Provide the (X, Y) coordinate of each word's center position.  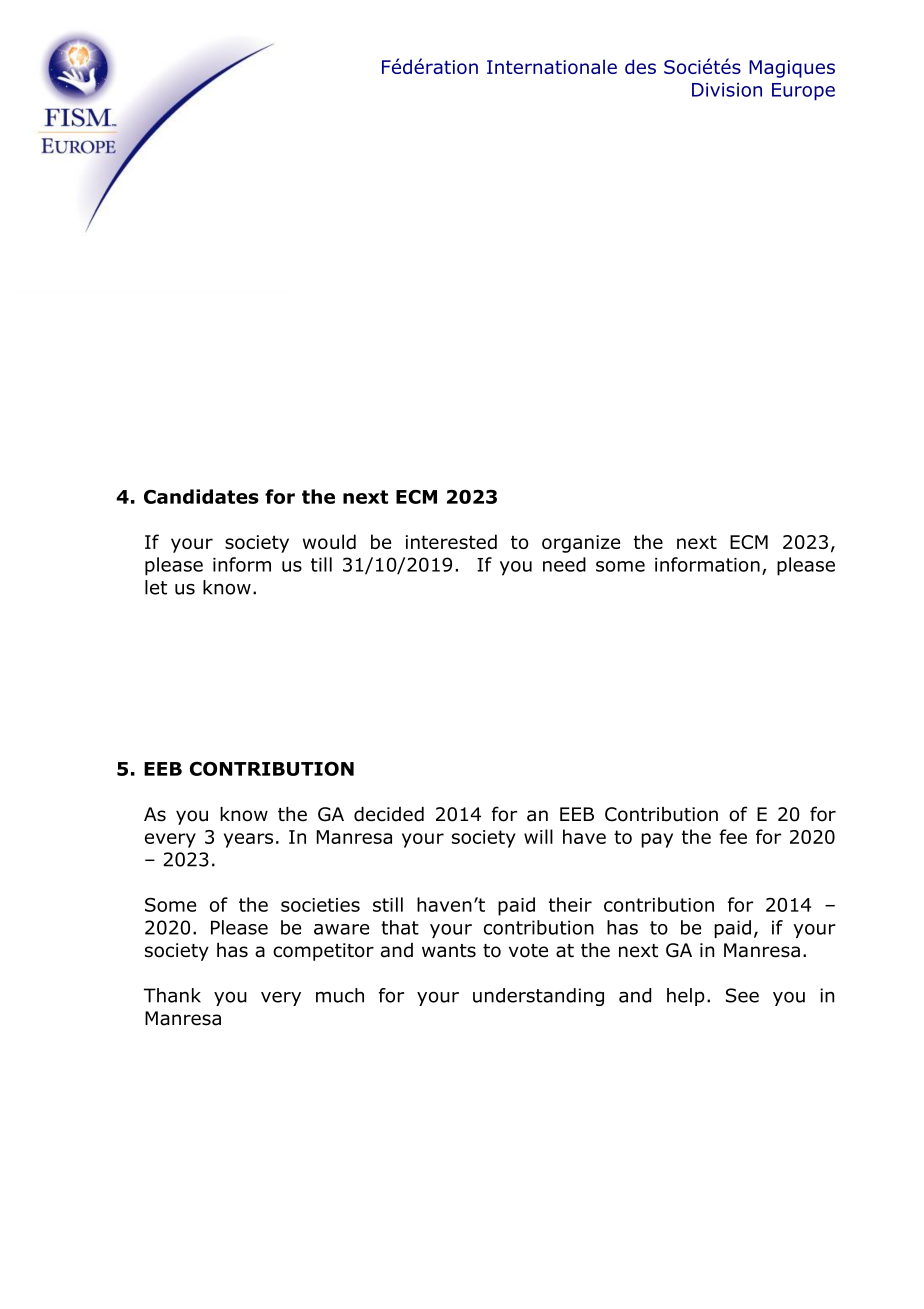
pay (657, 840)
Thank (172, 995)
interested (451, 541)
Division (727, 90)
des (640, 66)
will (538, 836)
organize (581, 544)
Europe (803, 92)
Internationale (552, 66)
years (248, 840)
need (564, 564)
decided (389, 814)
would (329, 541)
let (156, 587)
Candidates (201, 496)
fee (733, 836)
